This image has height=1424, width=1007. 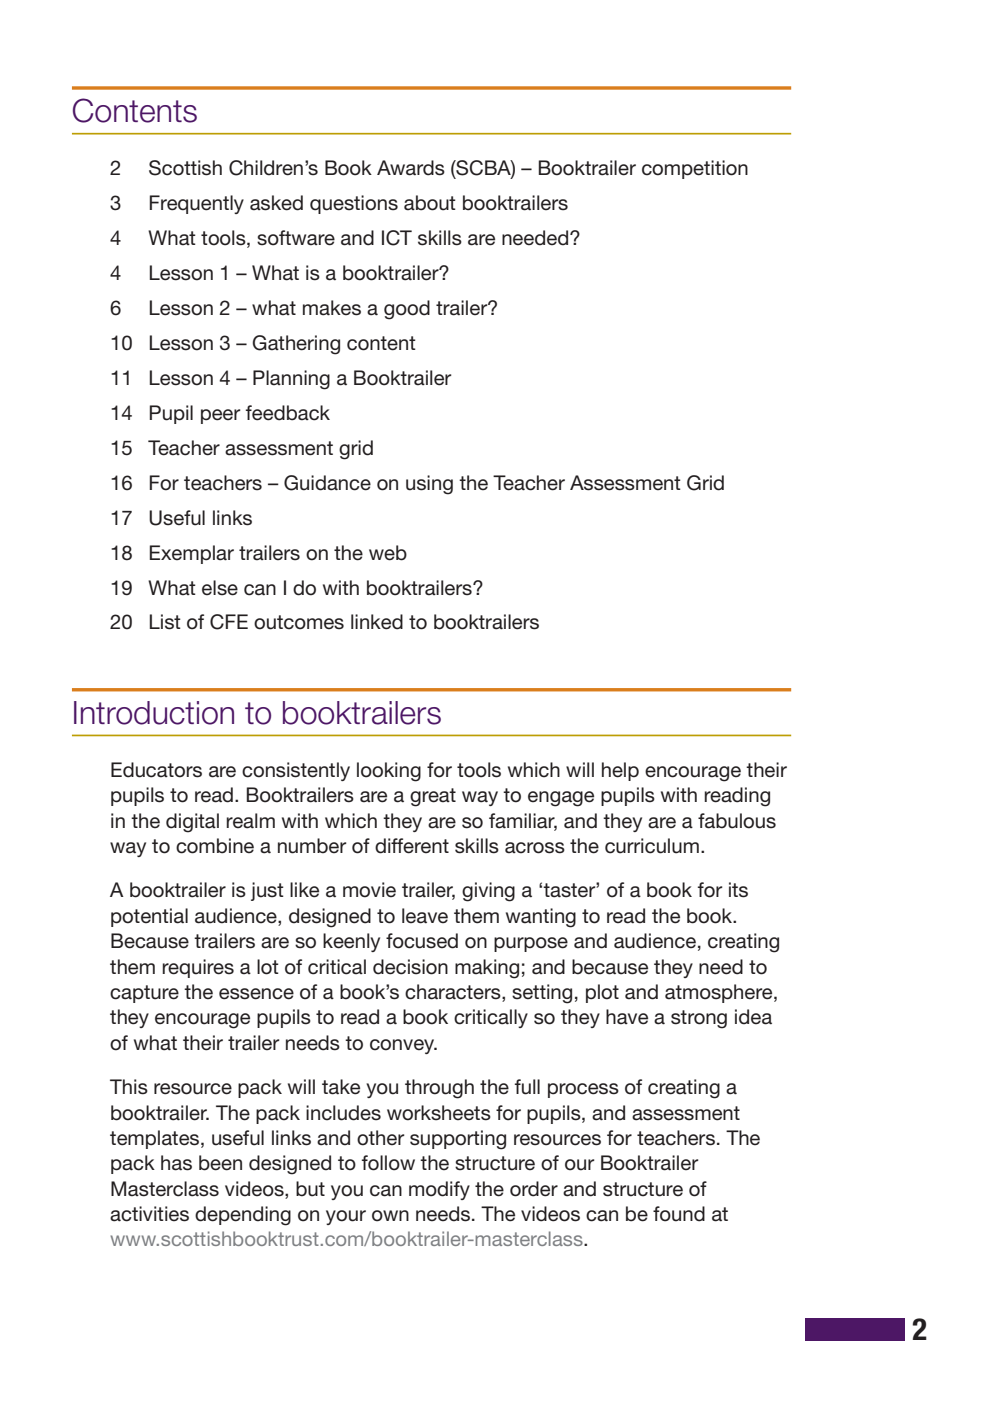 I want to click on modify, so click(x=439, y=1190).
